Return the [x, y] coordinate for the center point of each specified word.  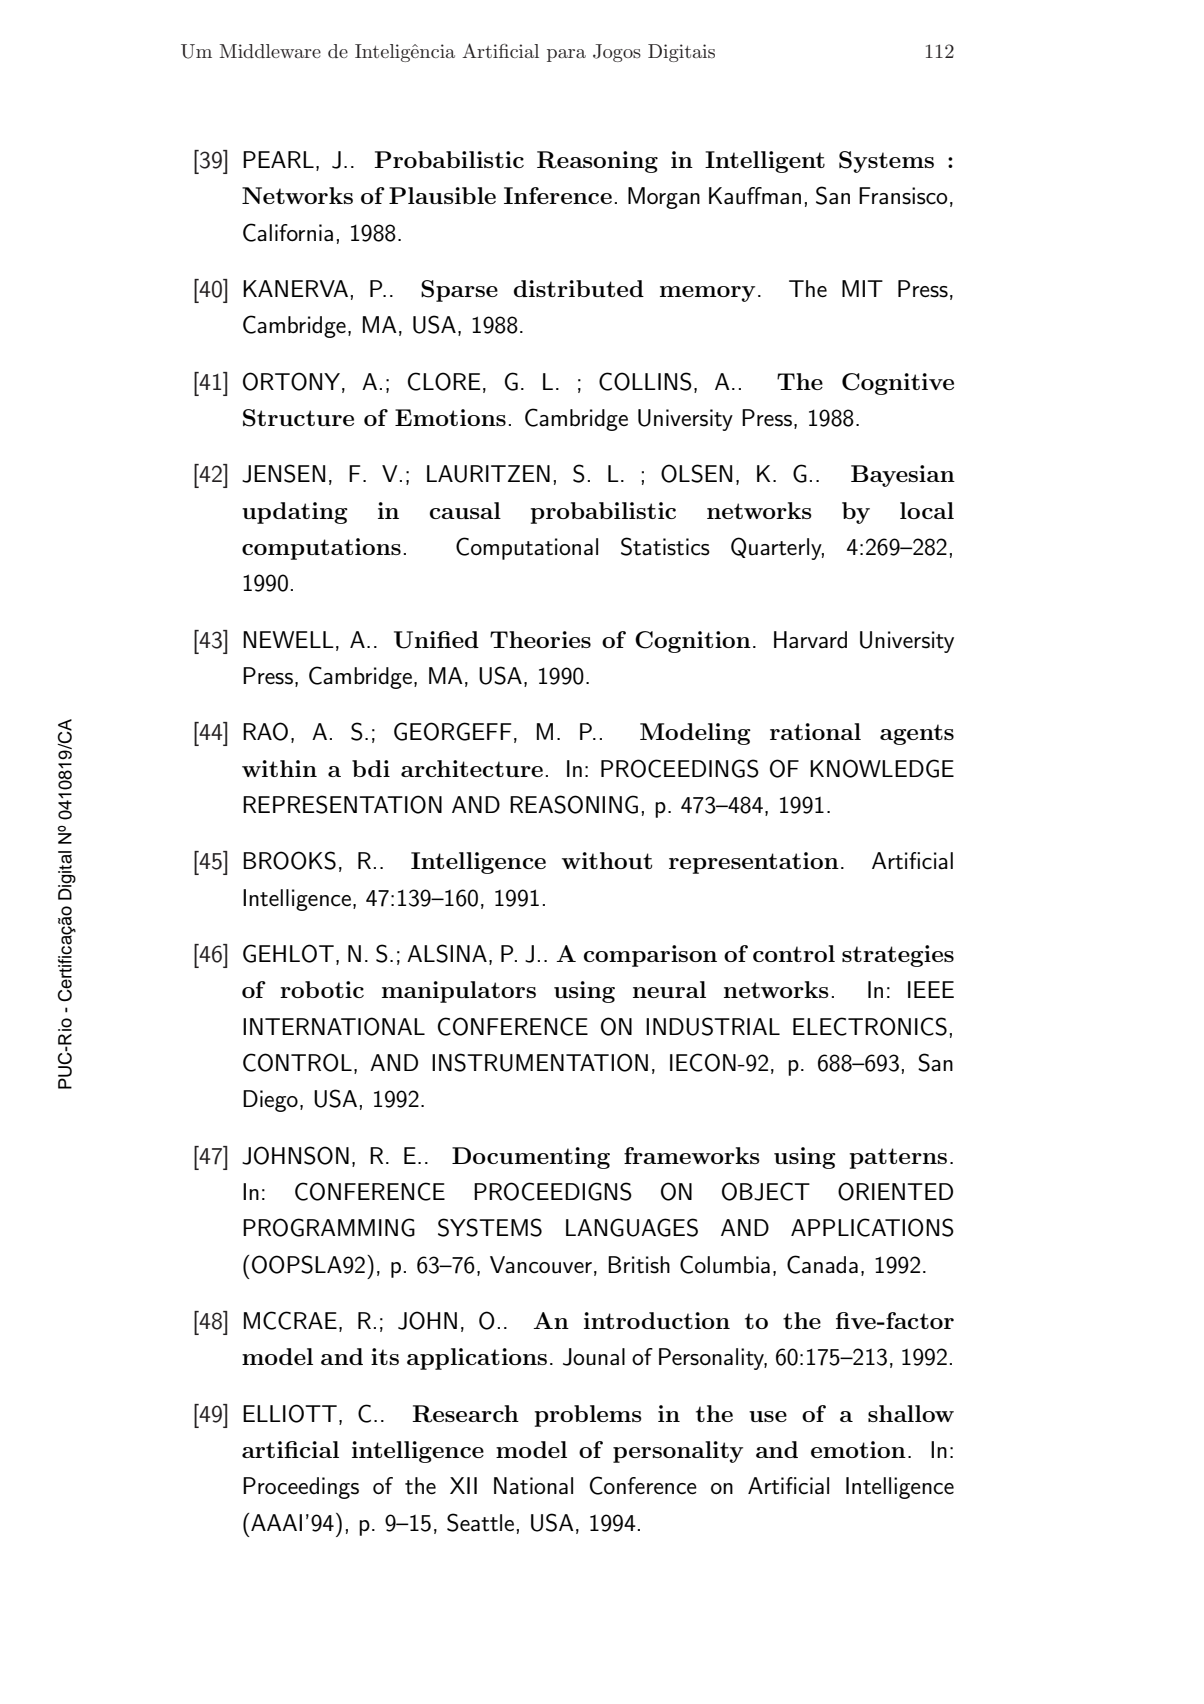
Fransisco [903, 196]
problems [588, 1416]
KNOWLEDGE [882, 768]
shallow [911, 1413]
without [607, 860]
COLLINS [645, 381]
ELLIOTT [290, 1413]
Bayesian [903, 476]
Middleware [270, 51]
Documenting [531, 1158]
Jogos [617, 53]
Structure [298, 418]
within [279, 768]
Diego [270, 1101]
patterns [898, 1158]
